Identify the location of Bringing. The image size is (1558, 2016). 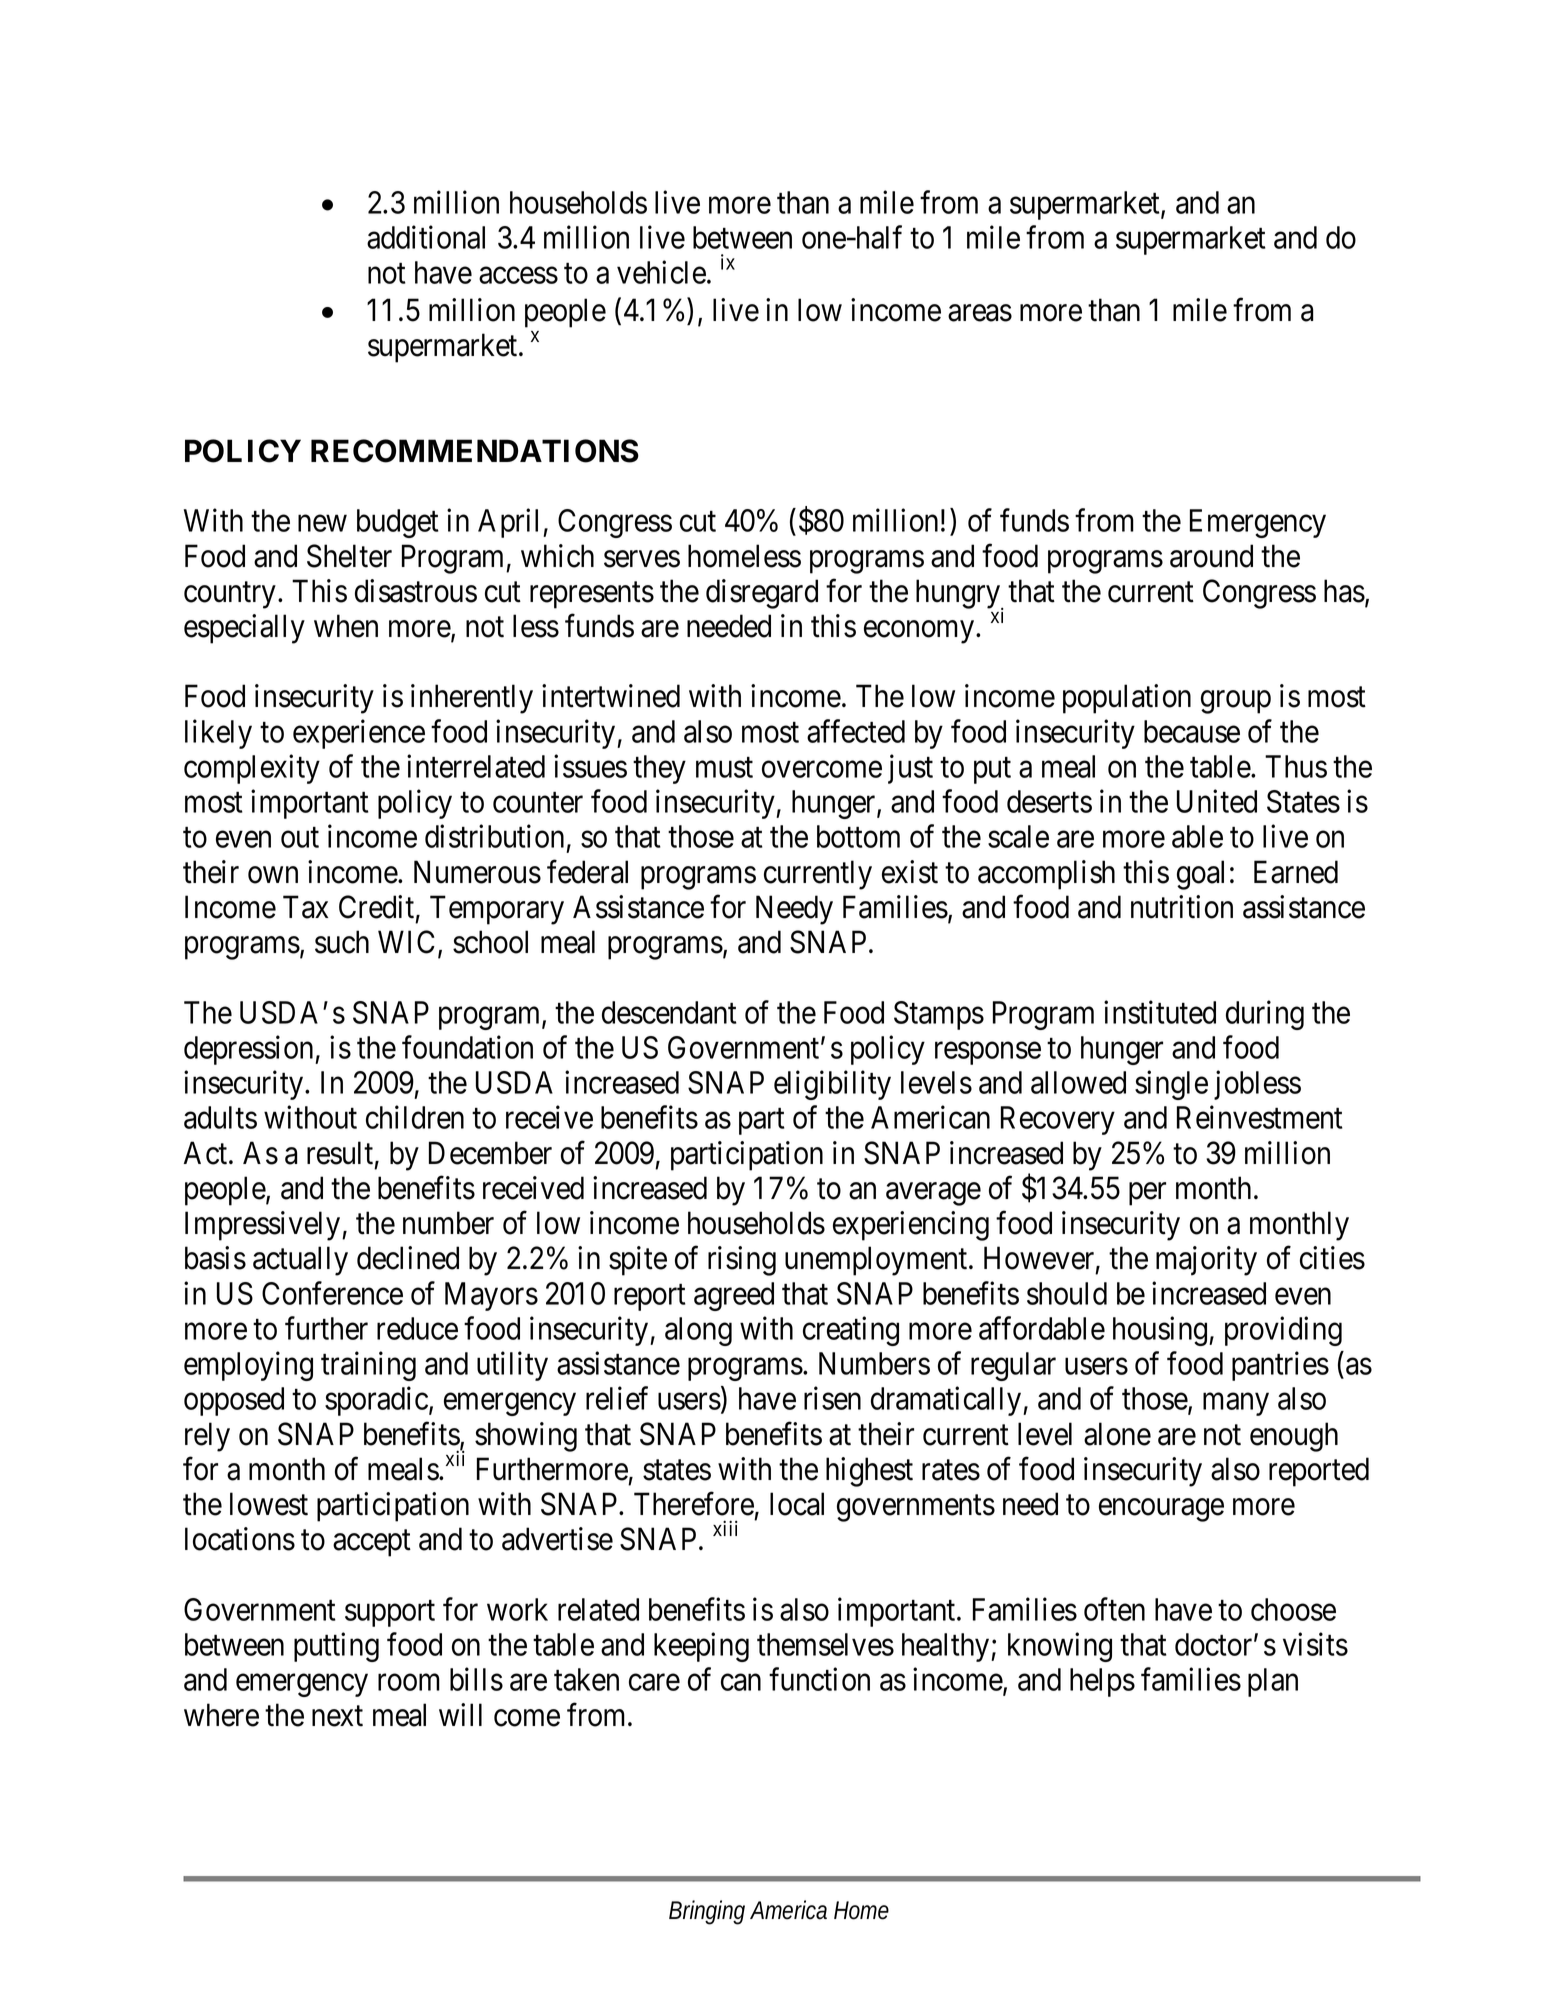
(707, 1912).
